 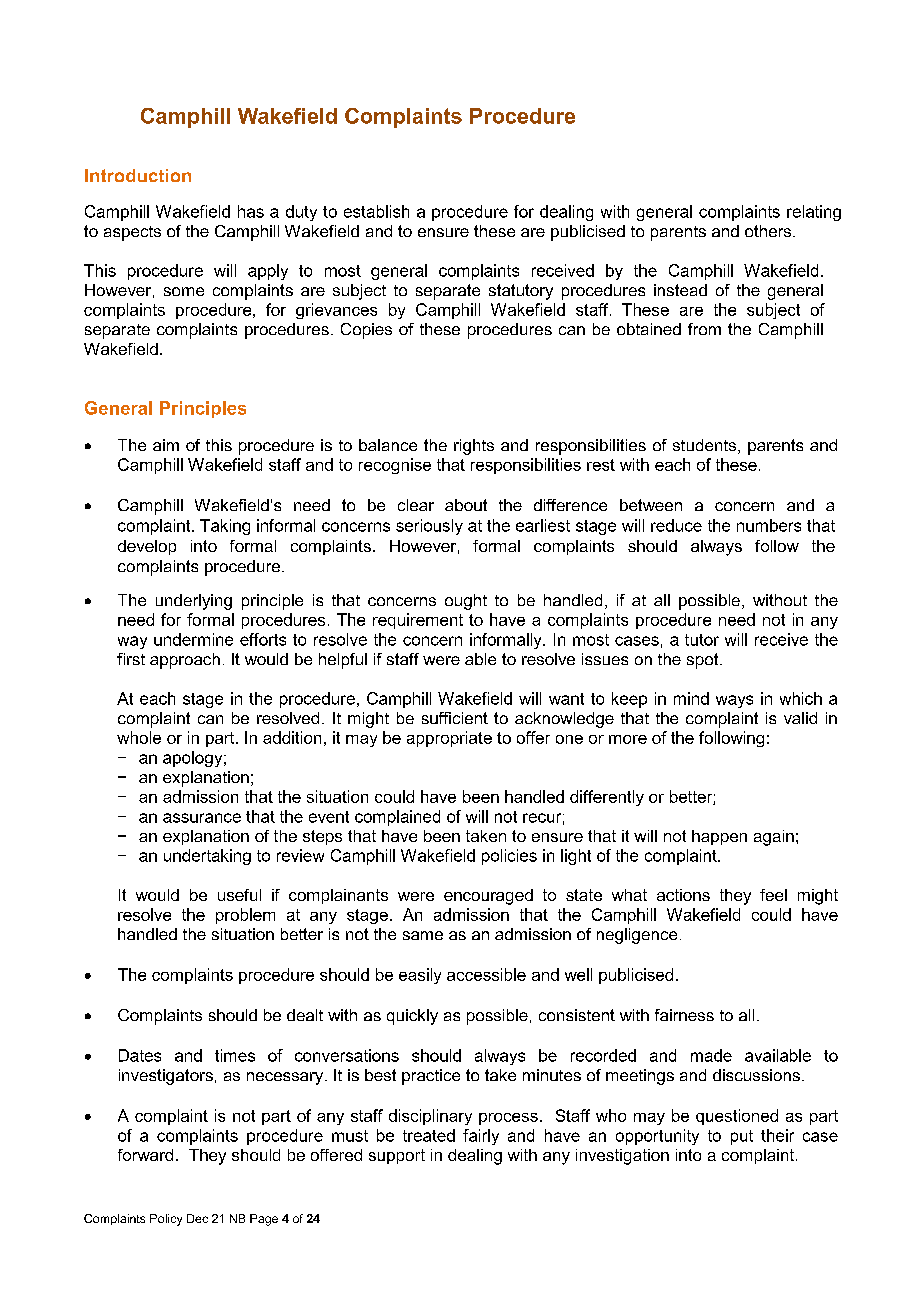 I want to click on others, so click(x=769, y=231).
